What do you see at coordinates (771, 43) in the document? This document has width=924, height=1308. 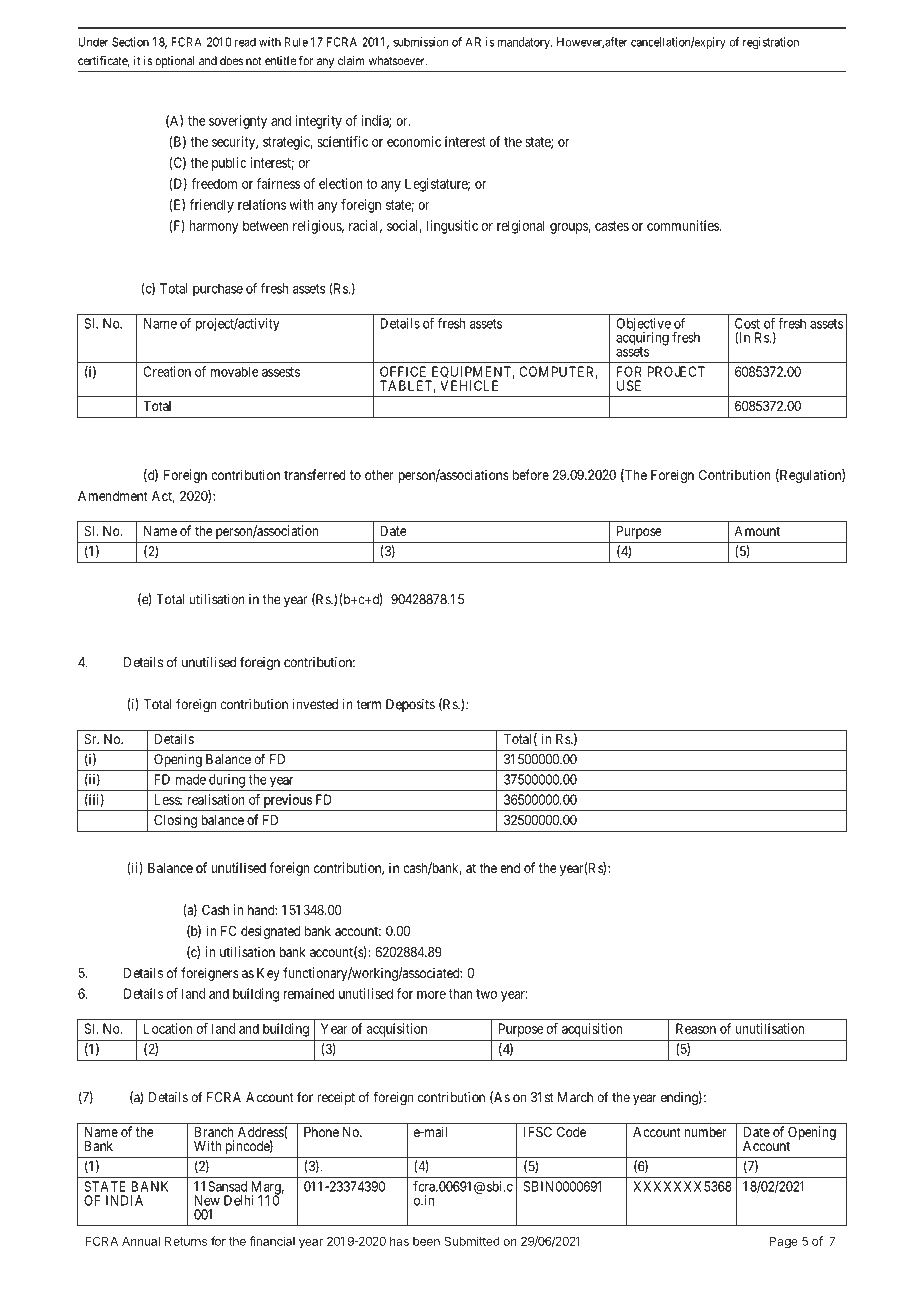 I see `registration` at bounding box center [771, 43].
